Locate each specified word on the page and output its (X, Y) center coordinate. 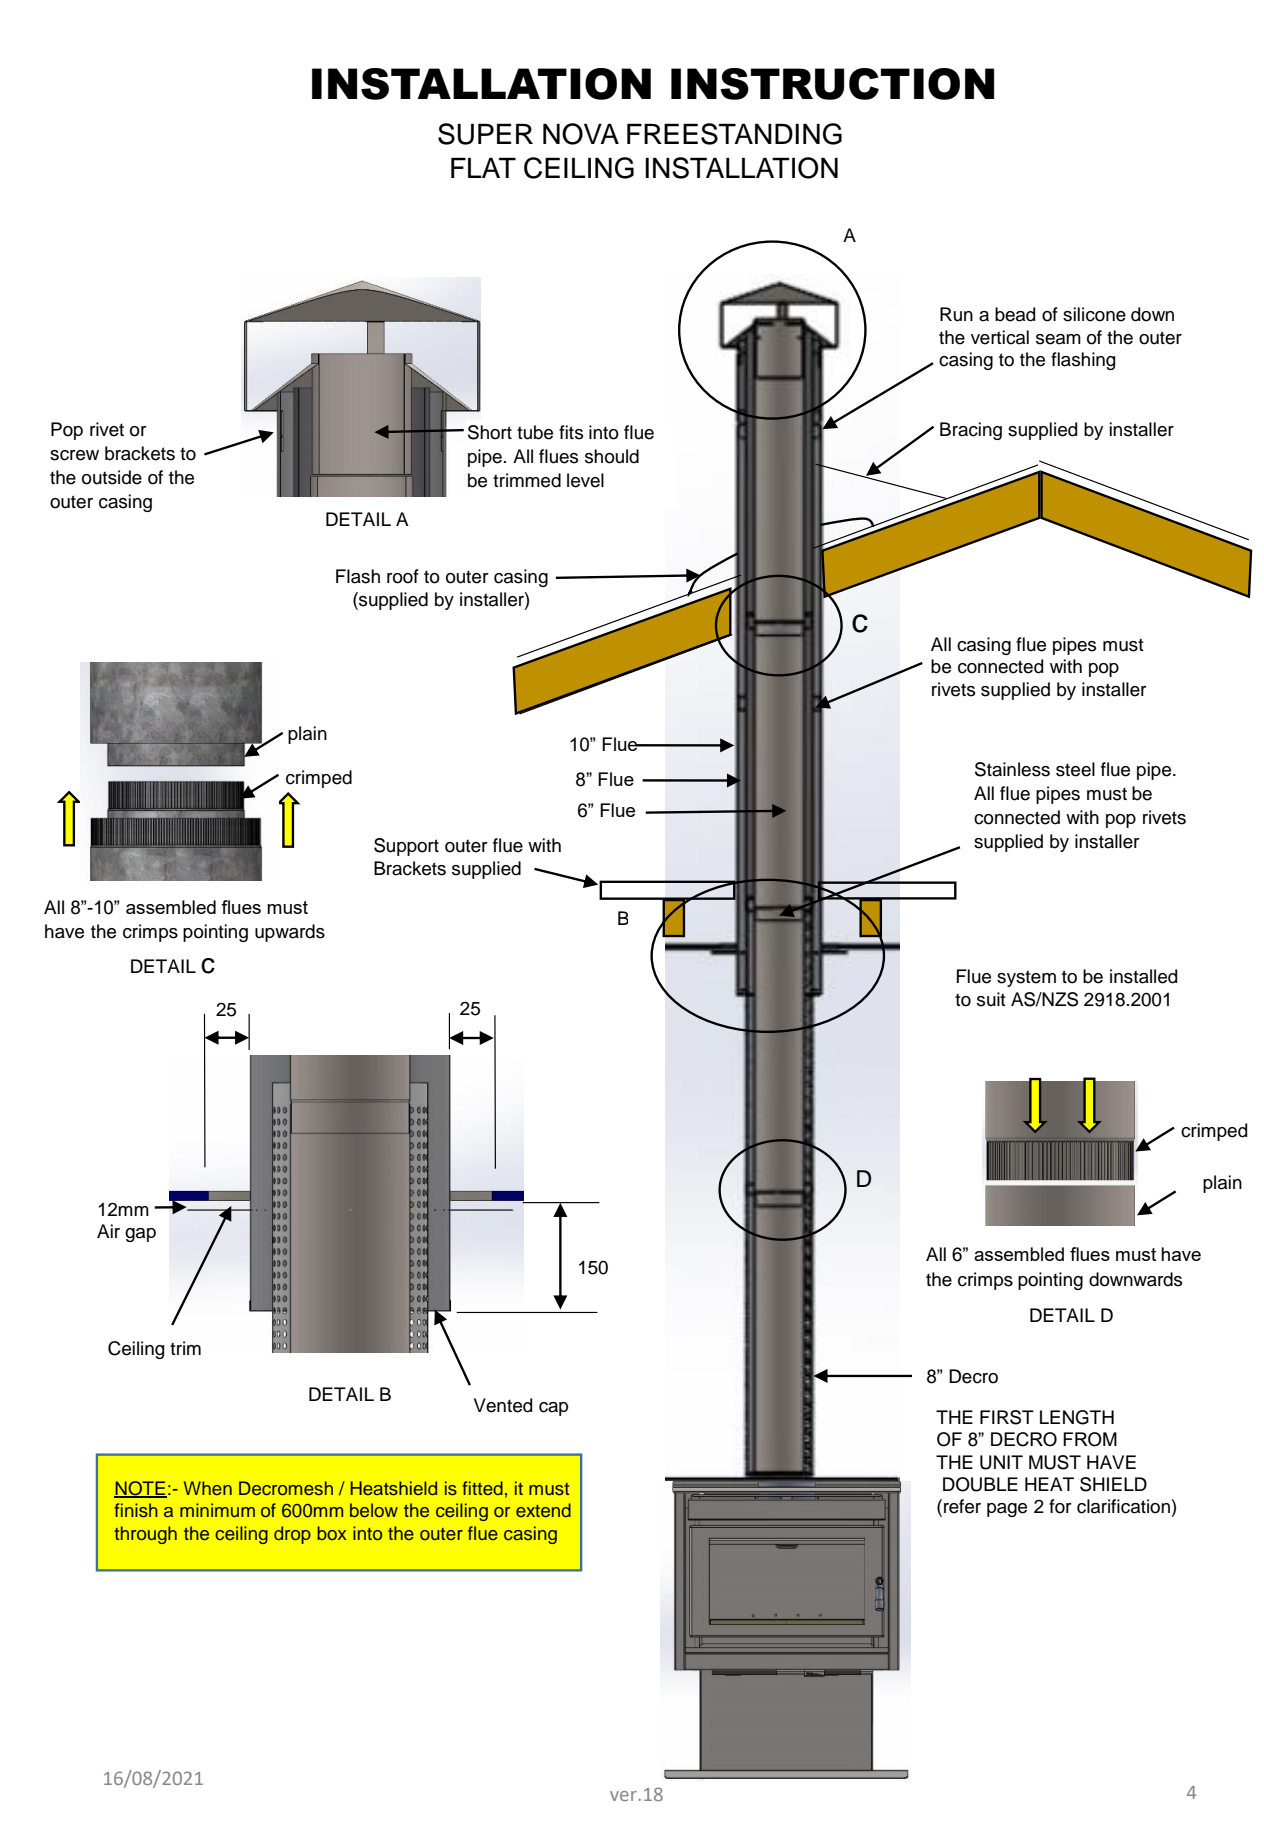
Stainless (1012, 769)
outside (112, 477)
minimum (217, 1510)
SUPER (485, 134)
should (612, 456)
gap (140, 1235)
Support (406, 847)
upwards (290, 933)
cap (553, 1409)
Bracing (971, 431)
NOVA (581, 134)
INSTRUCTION (832, 84)
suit (991, 999)
